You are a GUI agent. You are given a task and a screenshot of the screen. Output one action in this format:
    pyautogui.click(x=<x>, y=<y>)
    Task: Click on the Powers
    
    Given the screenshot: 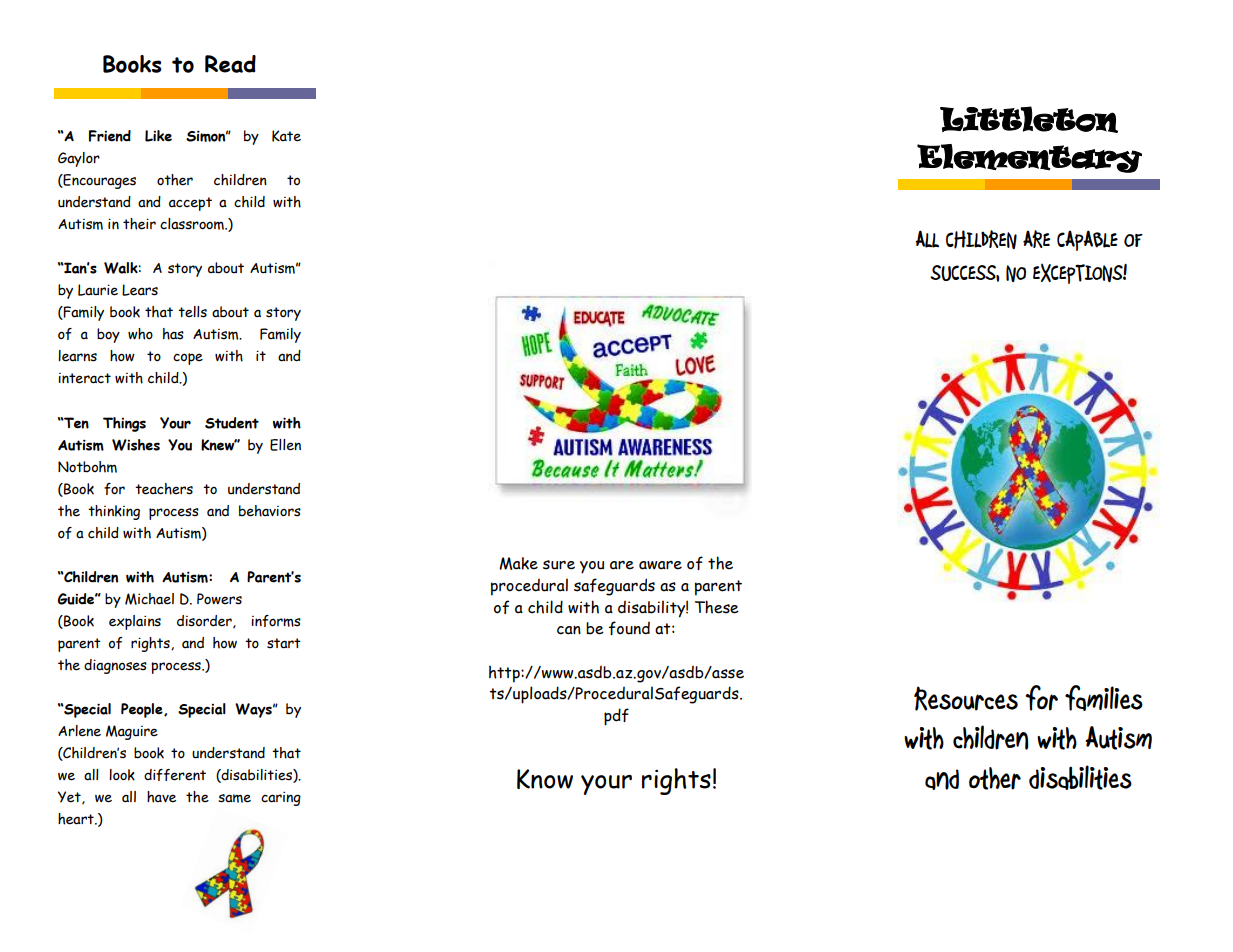 What is the action you would take?
    pyautogui.click(x=219, y=599)
